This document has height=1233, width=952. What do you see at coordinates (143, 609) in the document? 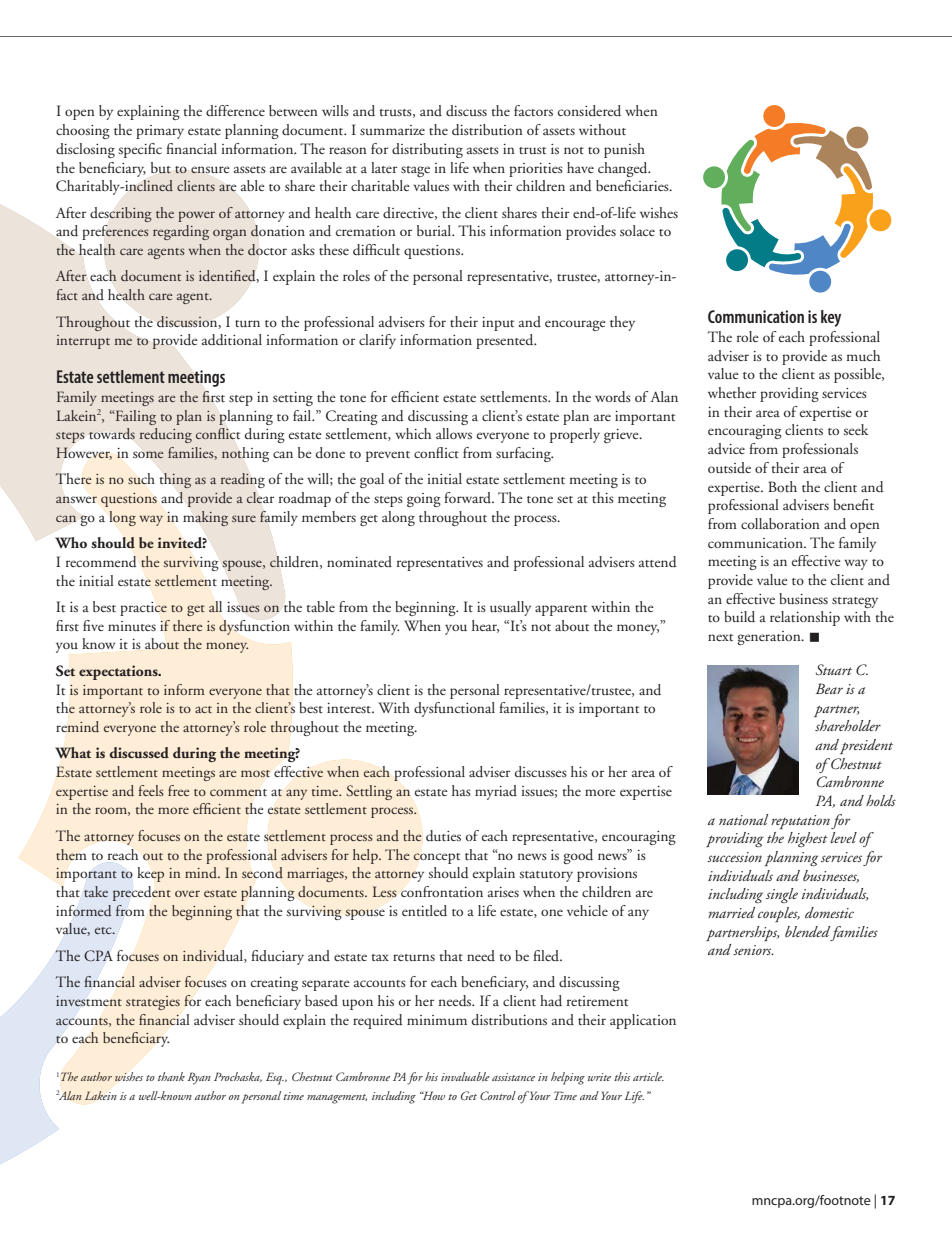
I see `practice` at bounding box center [143, 609].
